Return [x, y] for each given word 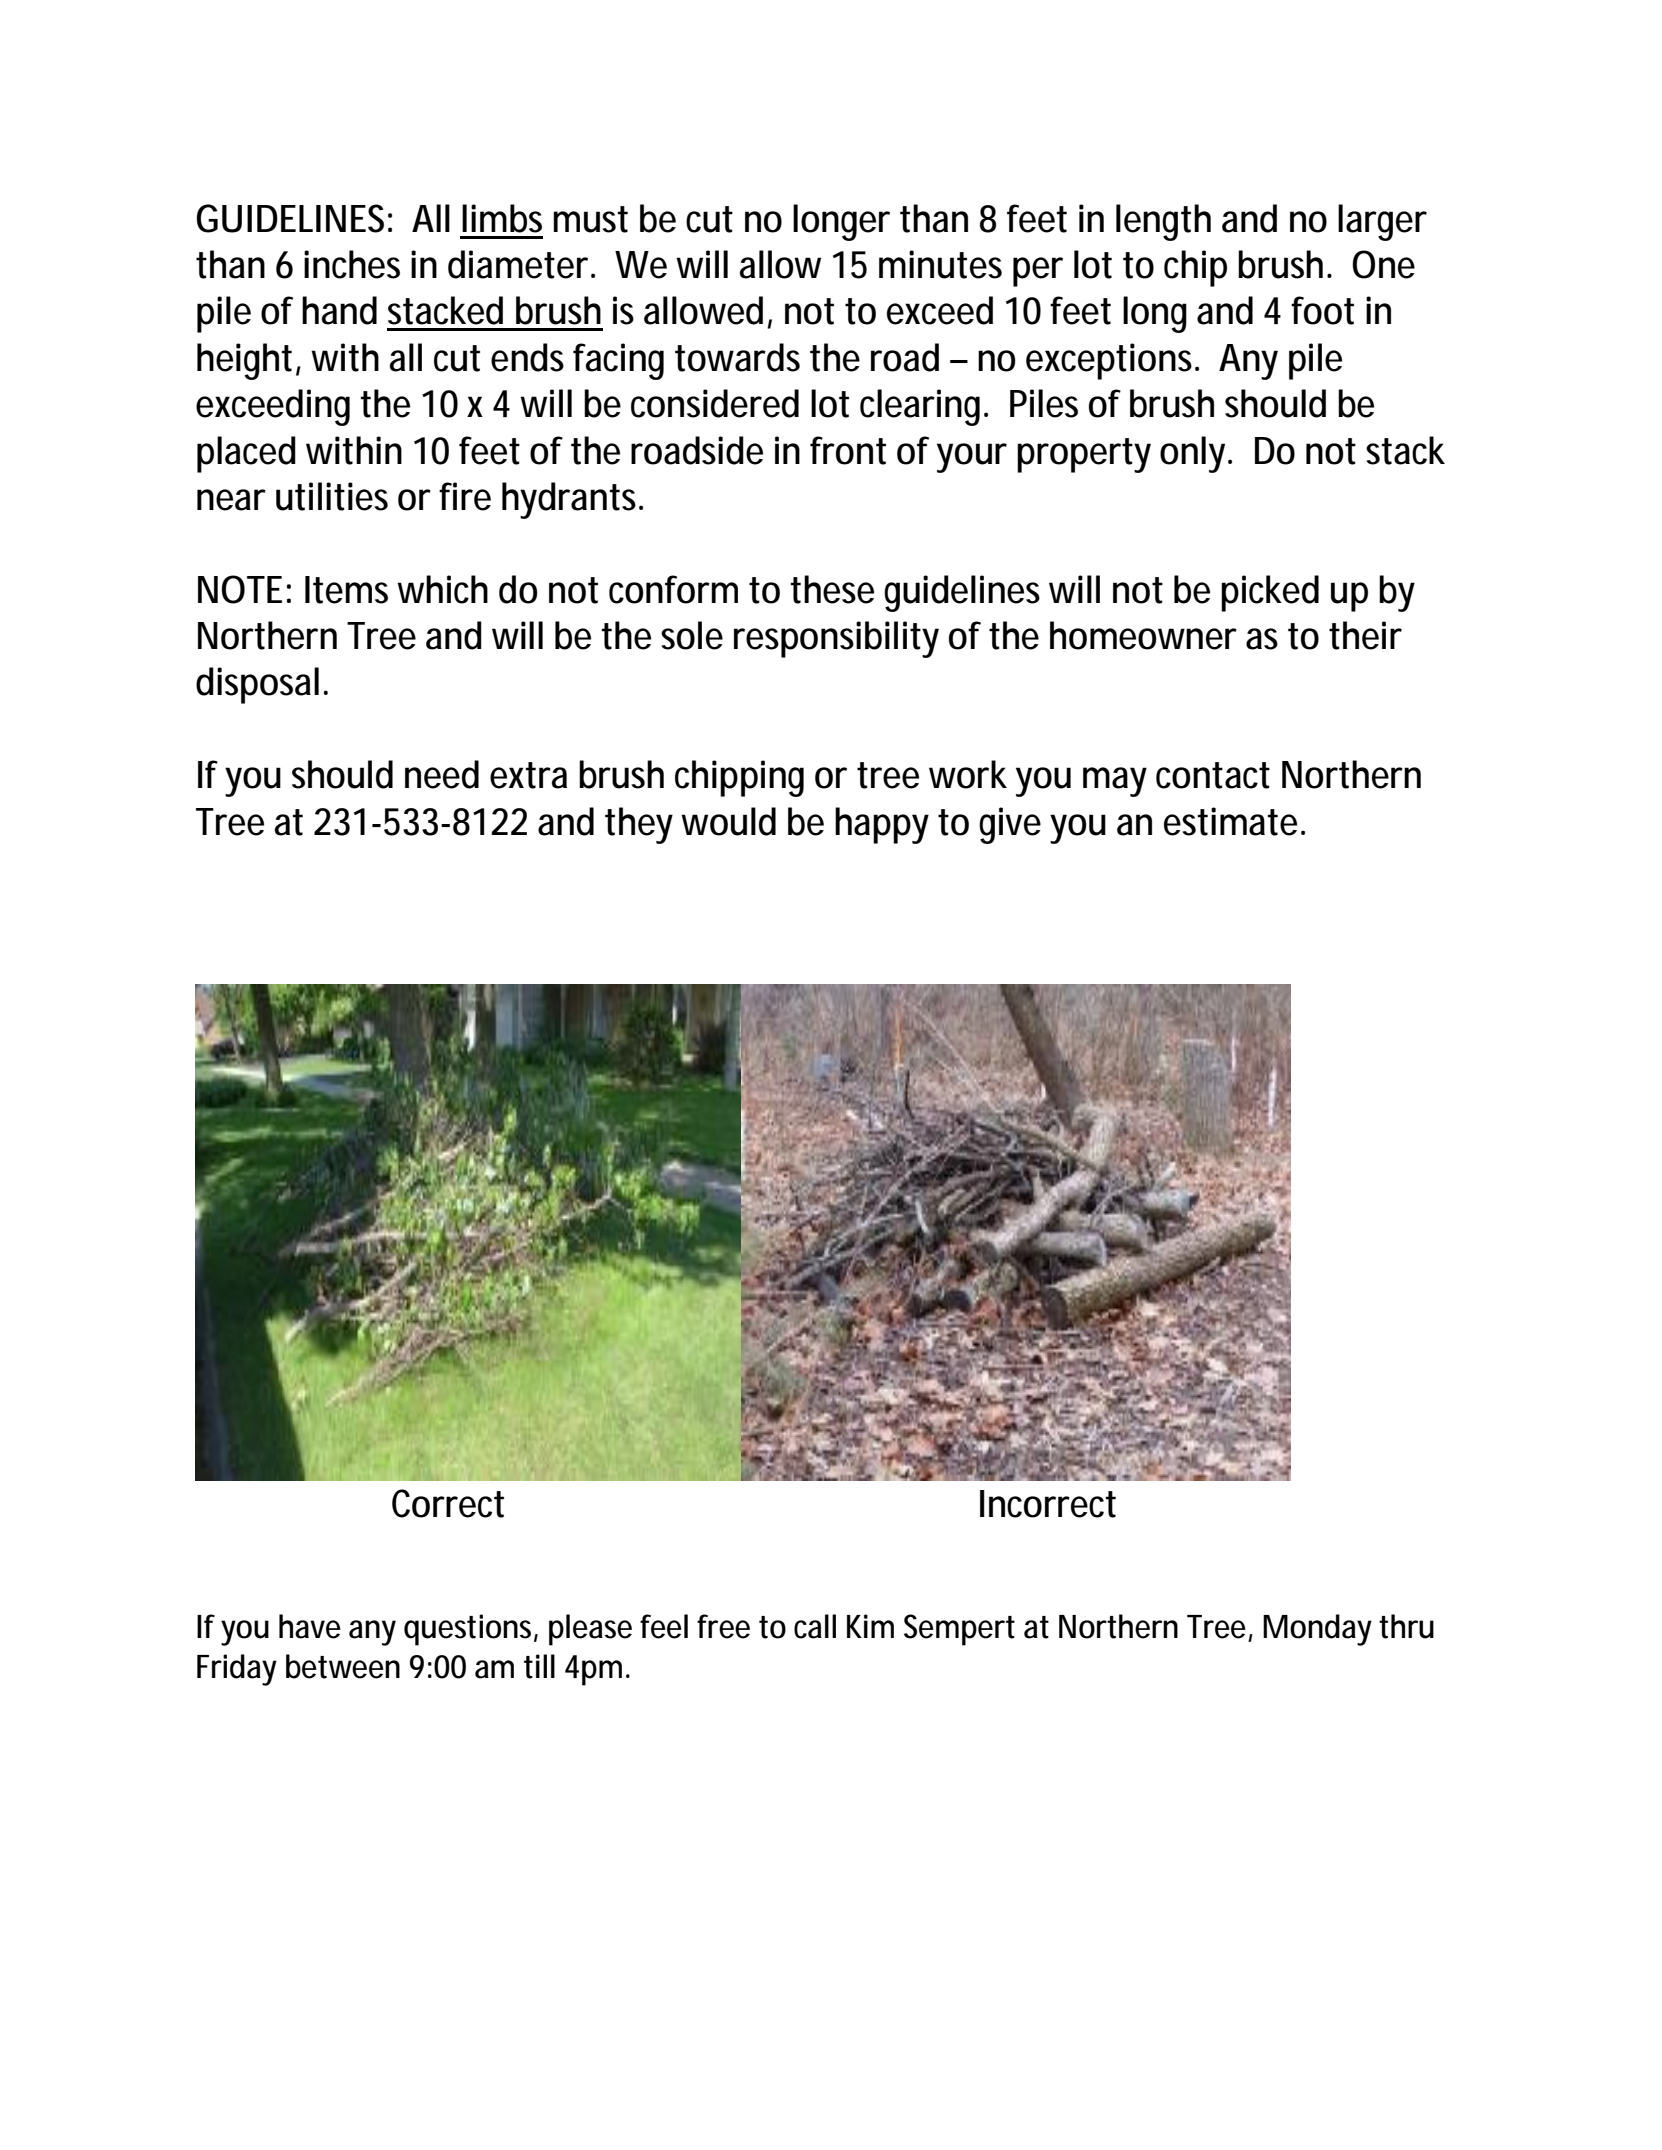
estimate [1230, 821]
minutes [940, 264]
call [815, 1626]
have [310, 1626]
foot [1322, 310]
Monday [1317, 1630]
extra [528, 775]
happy [882, 825]
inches [352, 264]
